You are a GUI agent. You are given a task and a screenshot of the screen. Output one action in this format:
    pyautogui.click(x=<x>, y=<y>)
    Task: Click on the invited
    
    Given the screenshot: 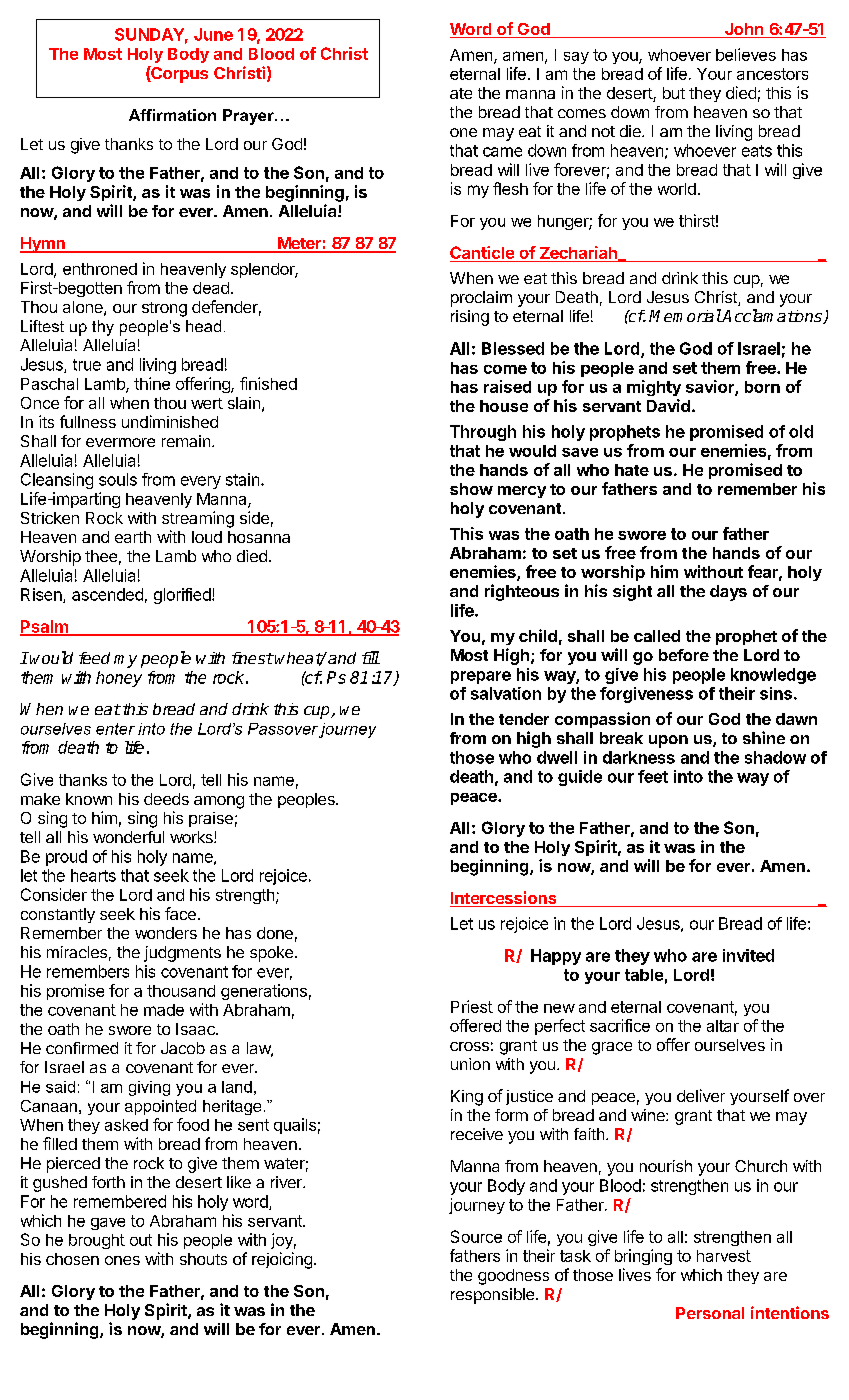 What is the action you would take?
    pyautogui.click(x=748, y=955)
